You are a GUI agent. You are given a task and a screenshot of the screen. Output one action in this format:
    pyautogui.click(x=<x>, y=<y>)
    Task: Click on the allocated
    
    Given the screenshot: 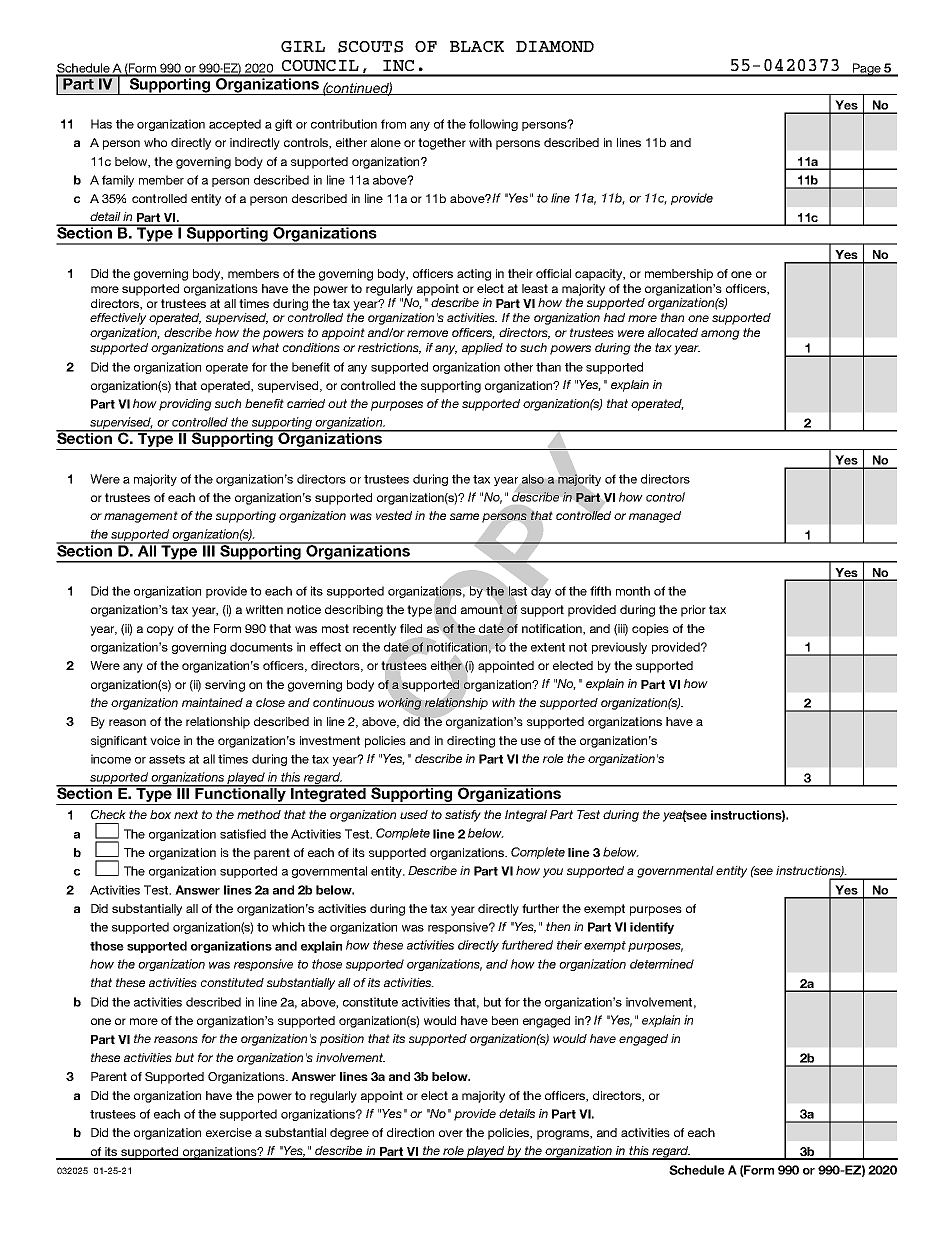 What is the action you would take?
    pyautogui.click(x=673, y=332)
